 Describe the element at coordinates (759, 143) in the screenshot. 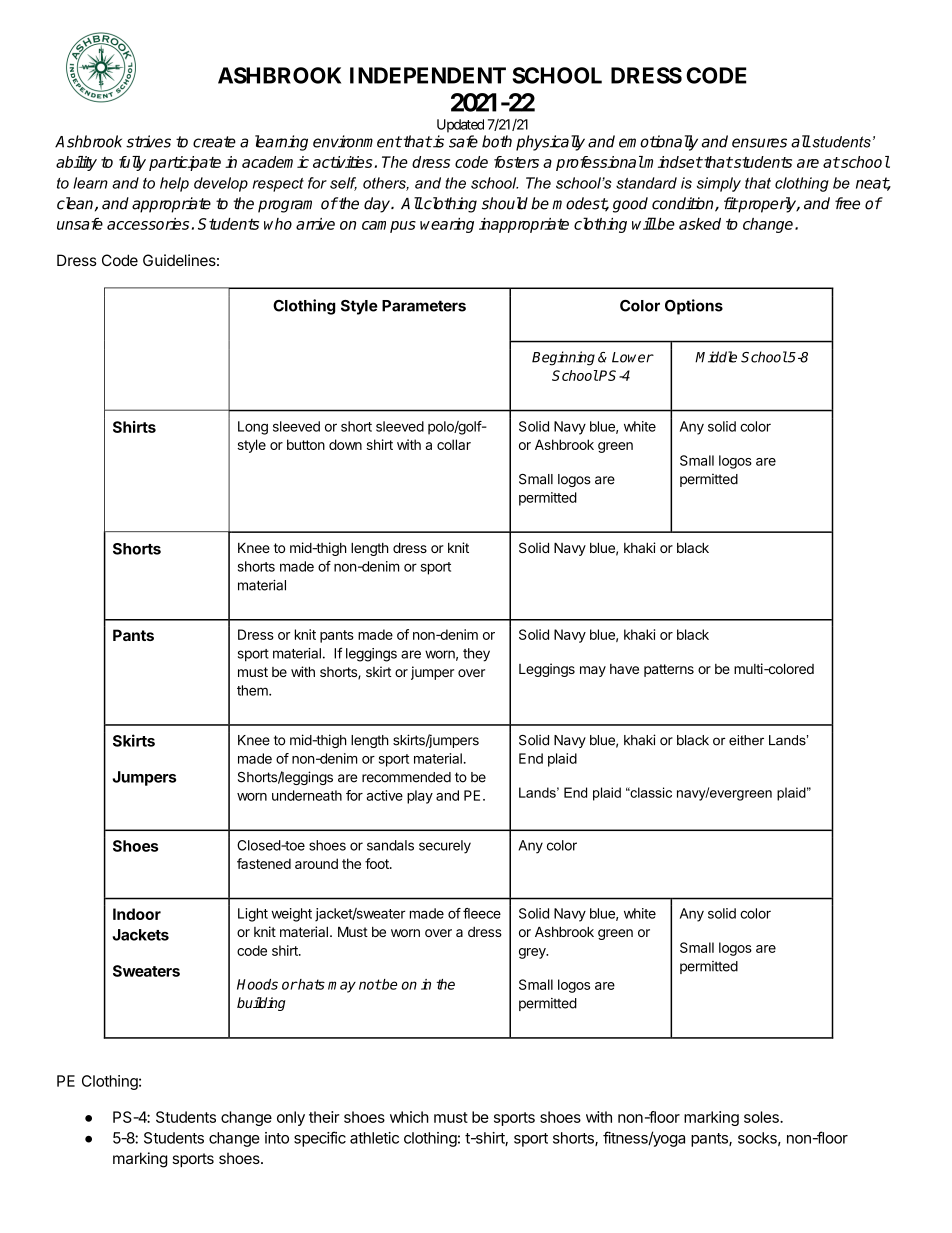

I see `ensures` at that location.
